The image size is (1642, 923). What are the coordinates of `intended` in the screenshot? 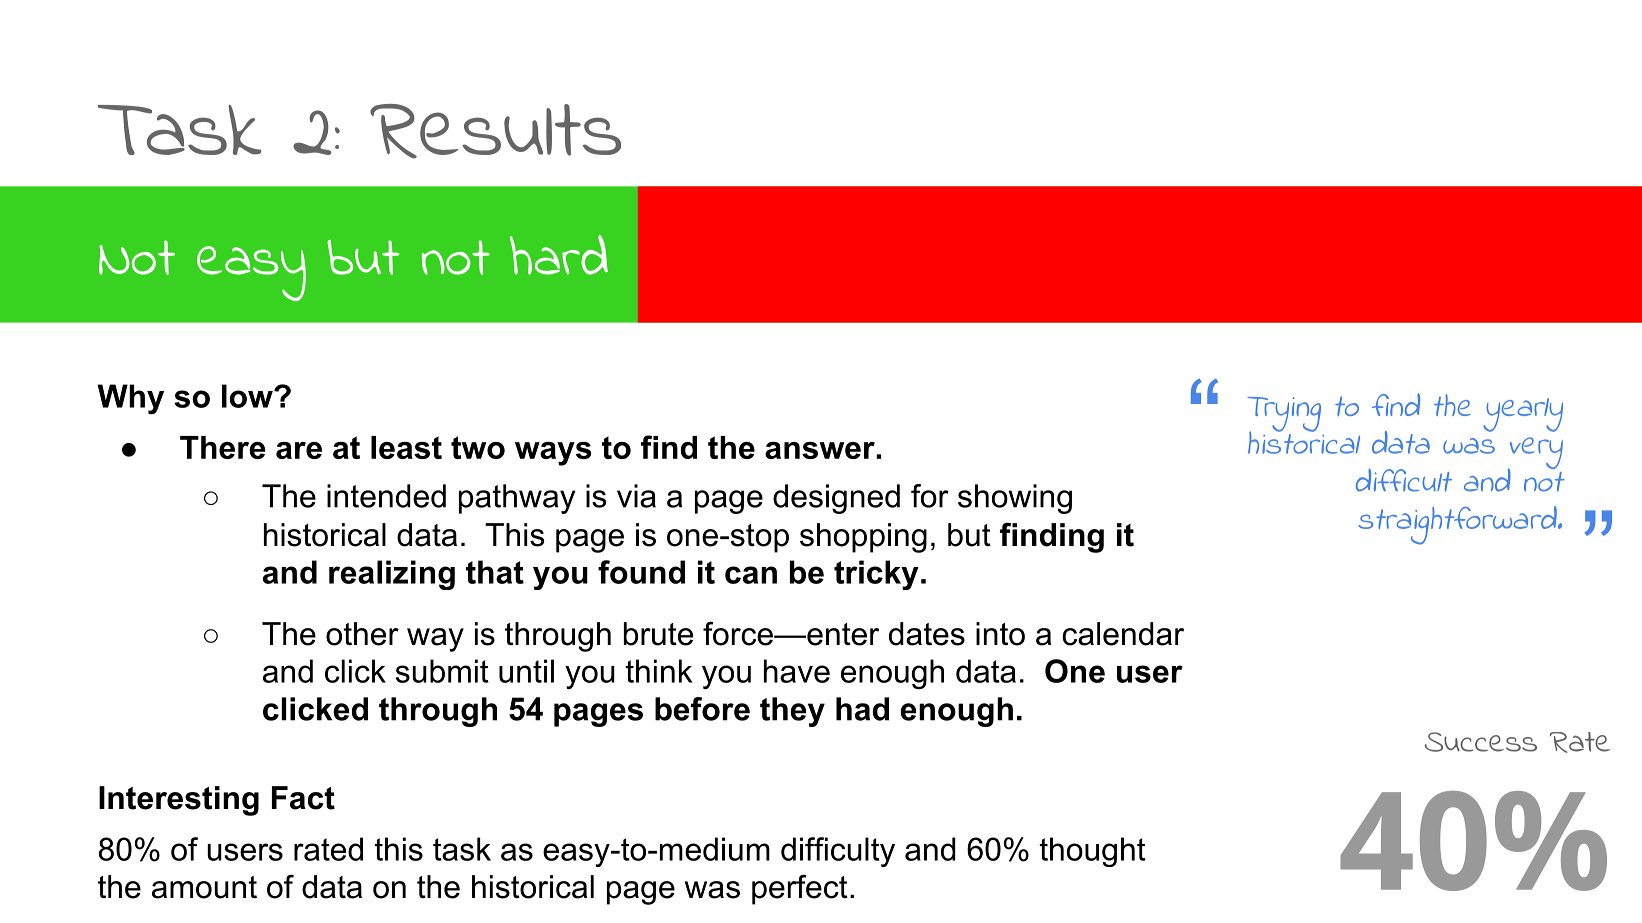 It's located at (386, 496).
